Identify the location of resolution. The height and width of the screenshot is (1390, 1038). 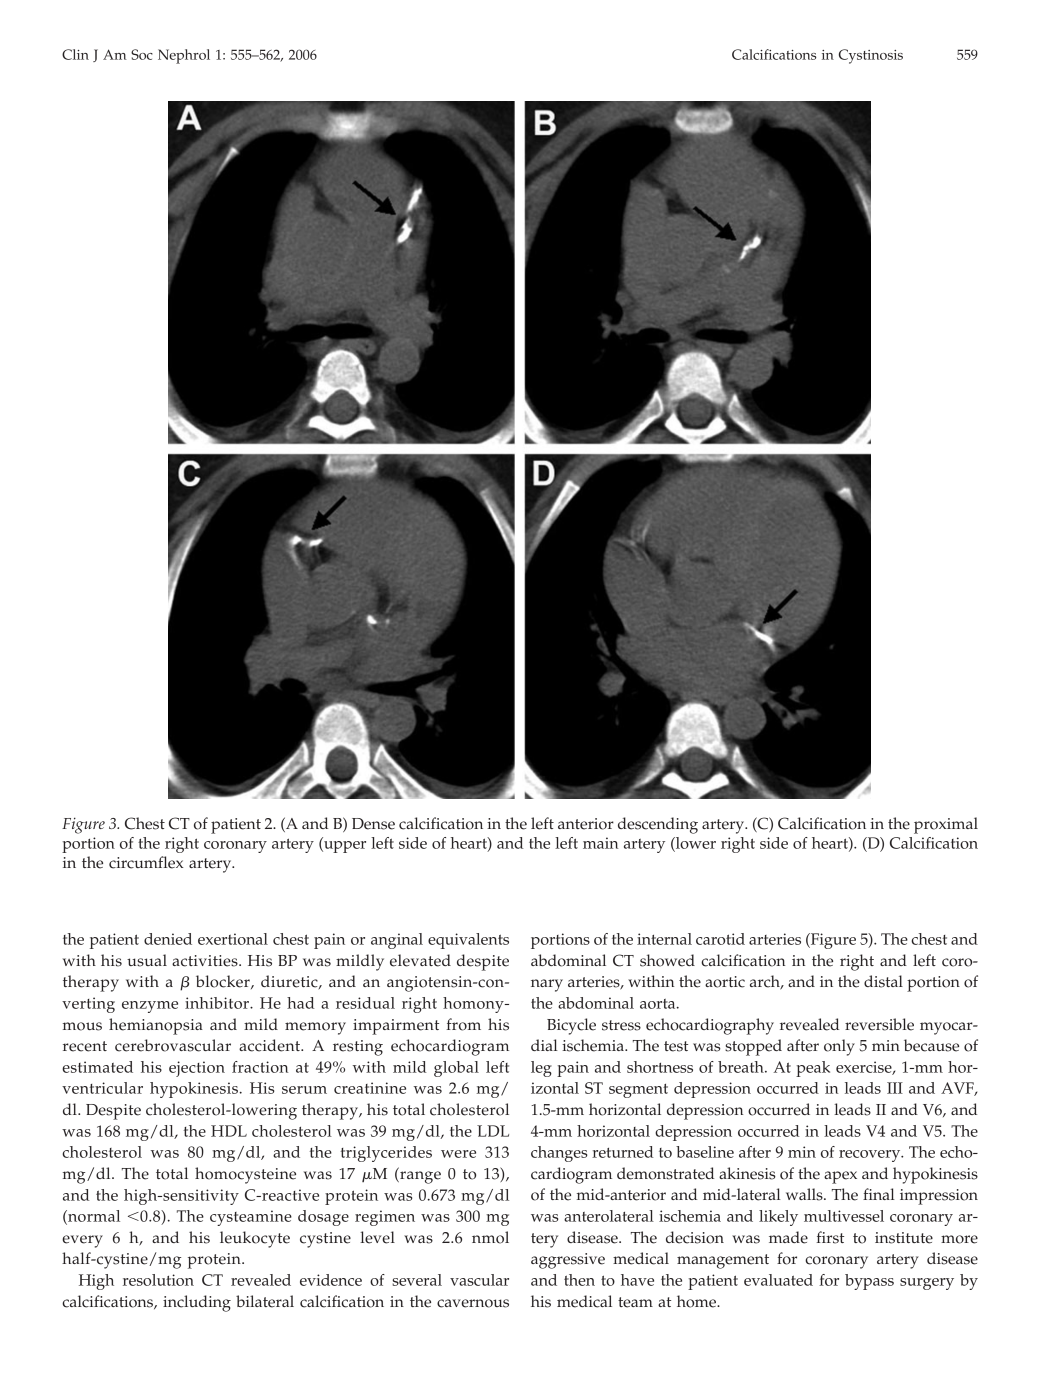
(158, 1280).
